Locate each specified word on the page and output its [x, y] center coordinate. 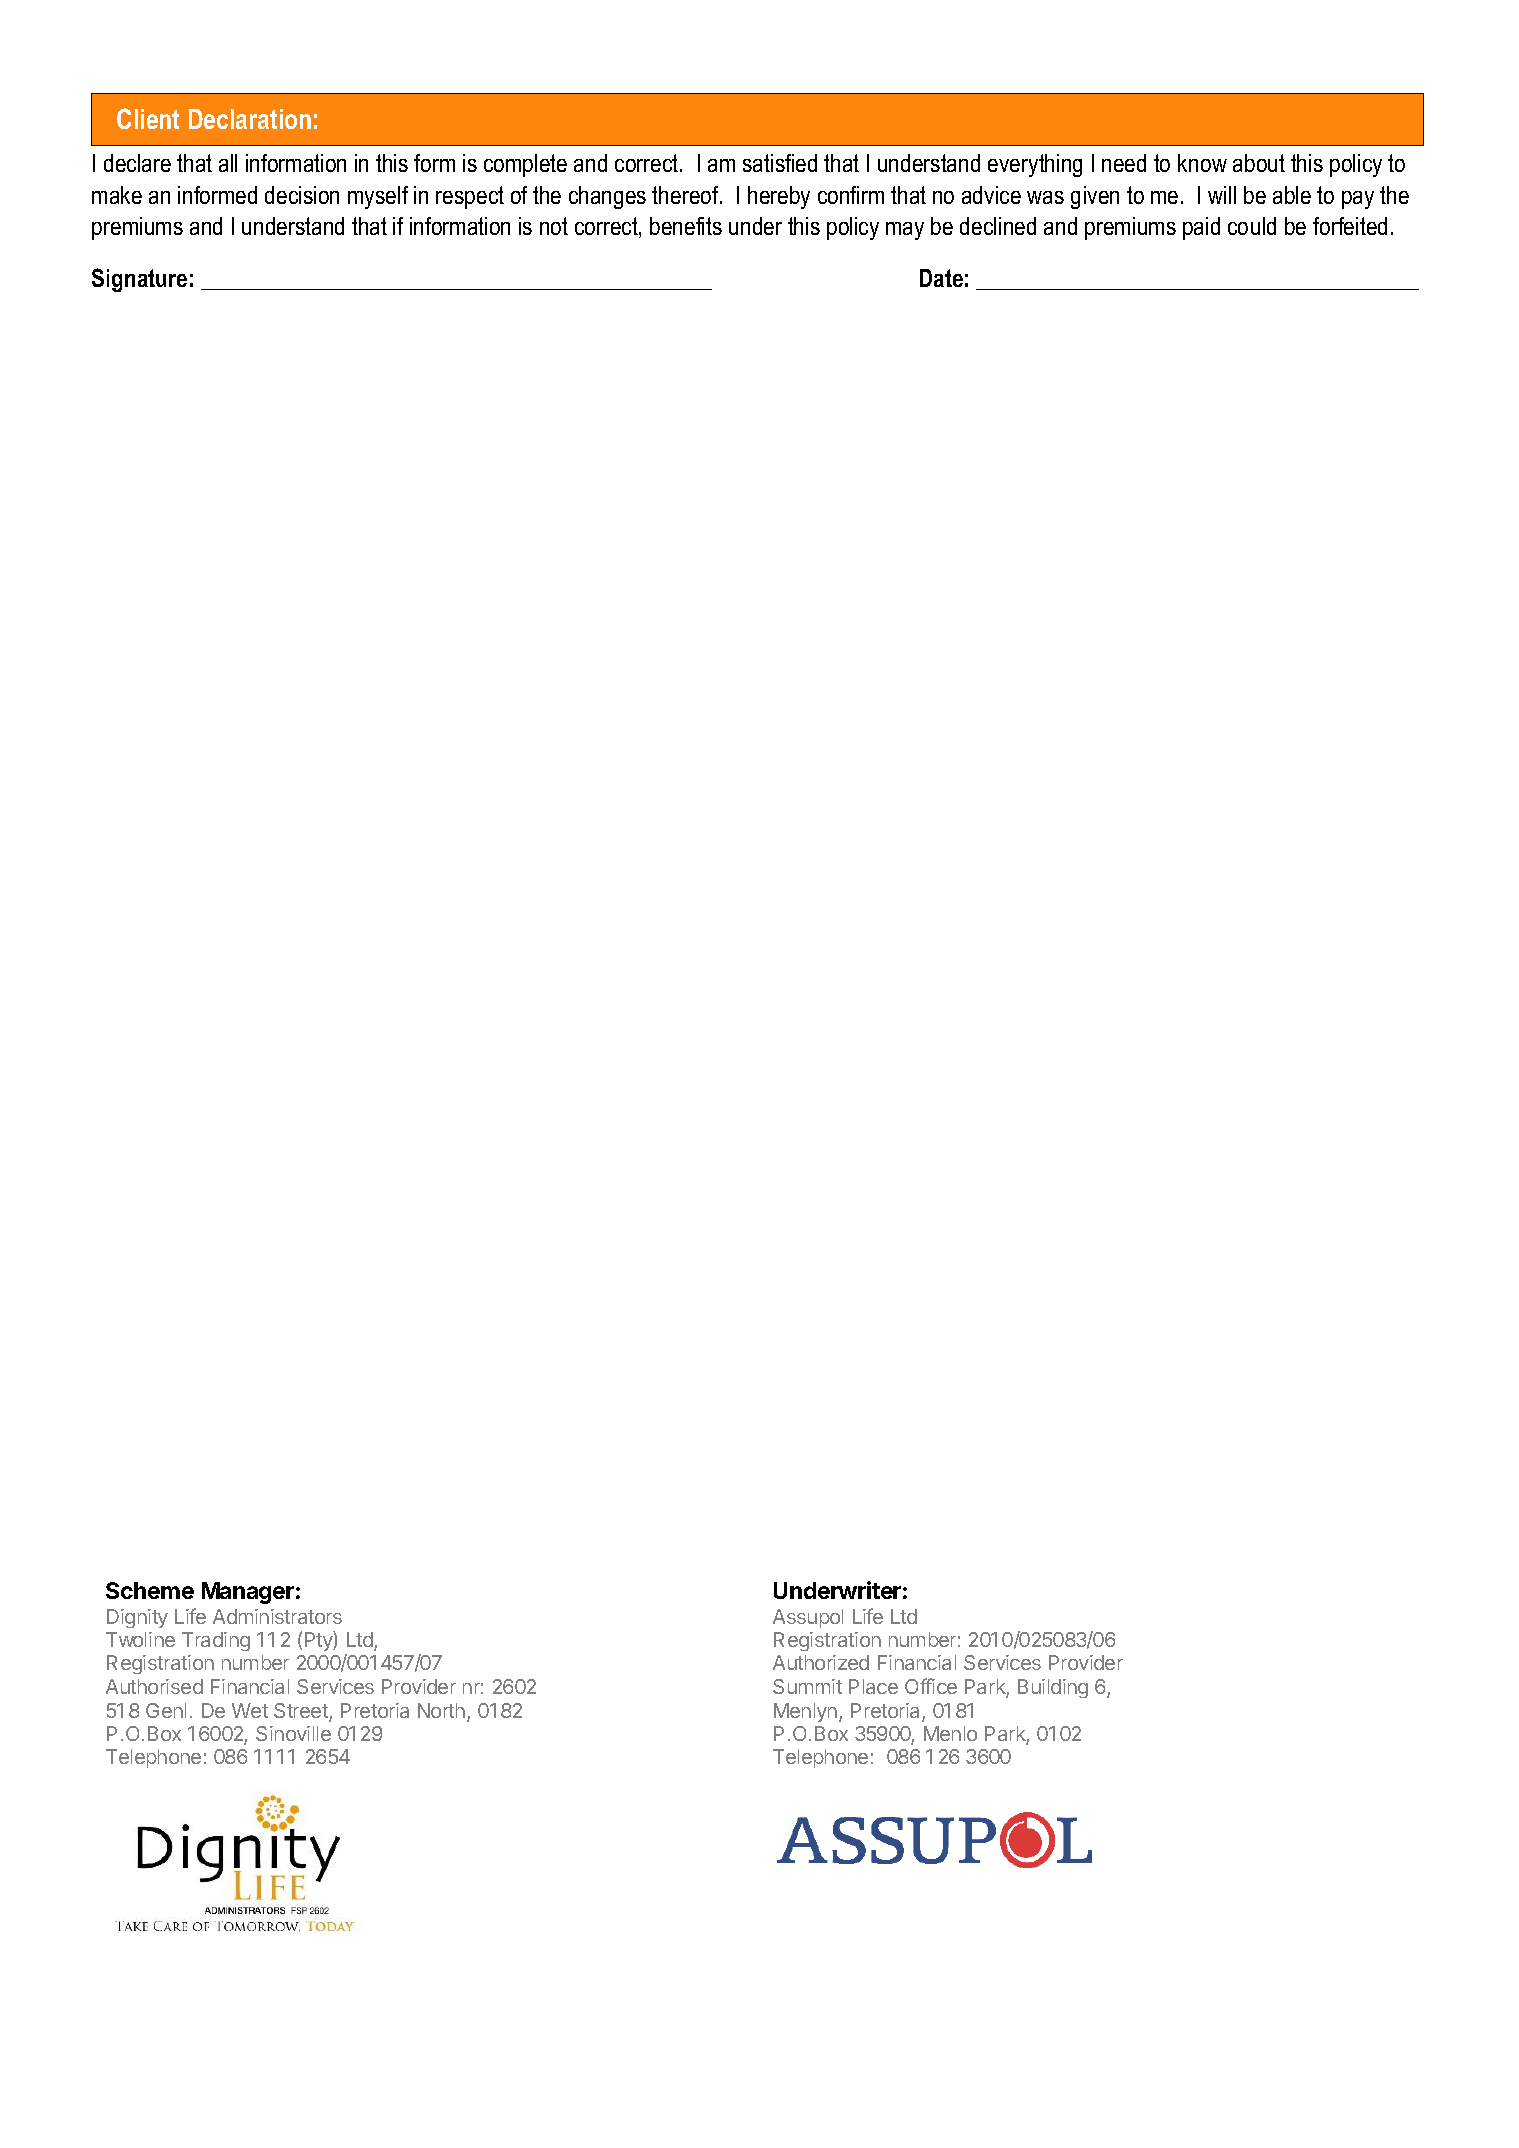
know [1202, 163]
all [228, 163]
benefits [686, 226]
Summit [807, 1686]
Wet [250, 1710]
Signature [139, 280]
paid [1201, 228]
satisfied [780, 163]
